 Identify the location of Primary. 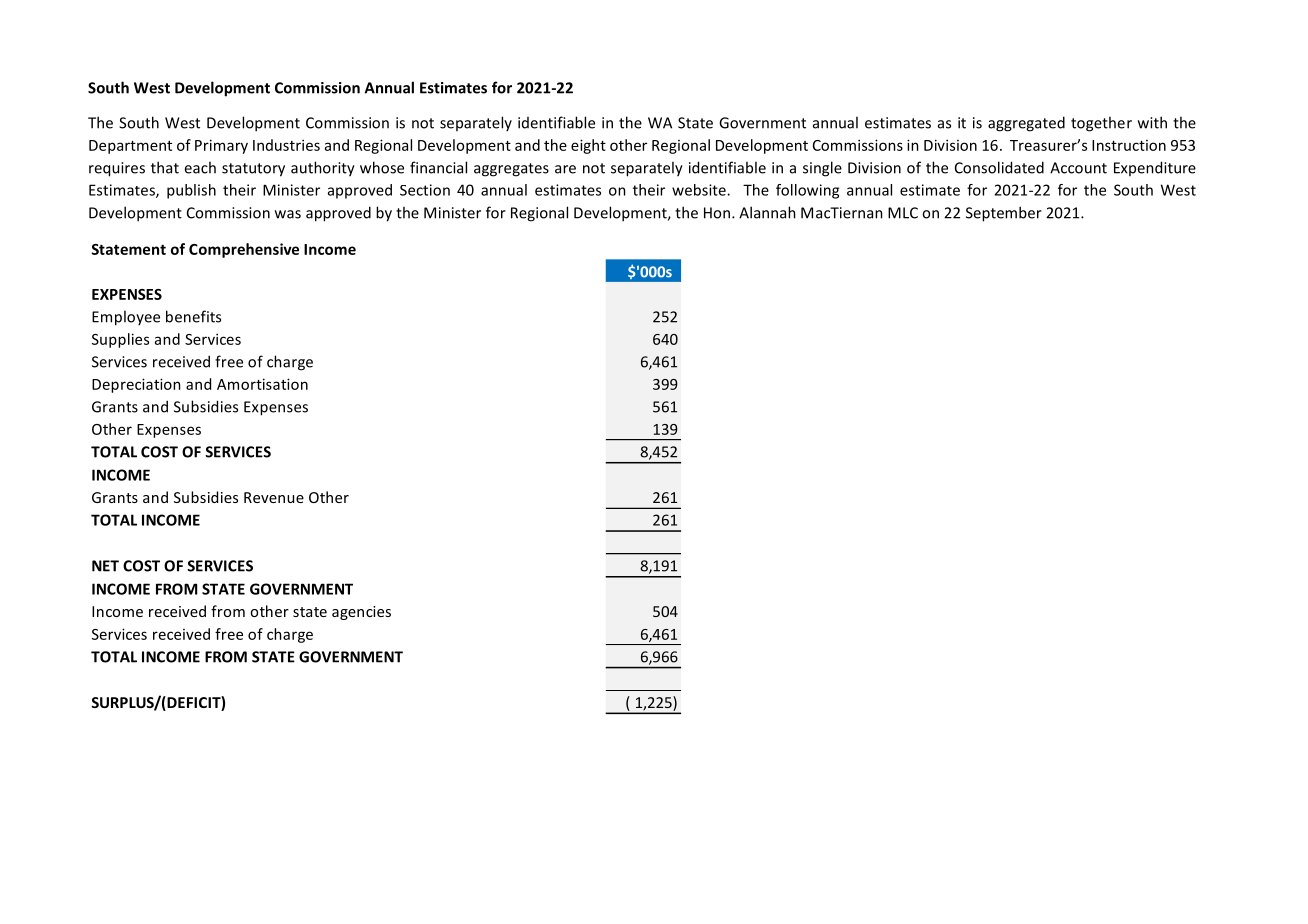
(221, 146).
